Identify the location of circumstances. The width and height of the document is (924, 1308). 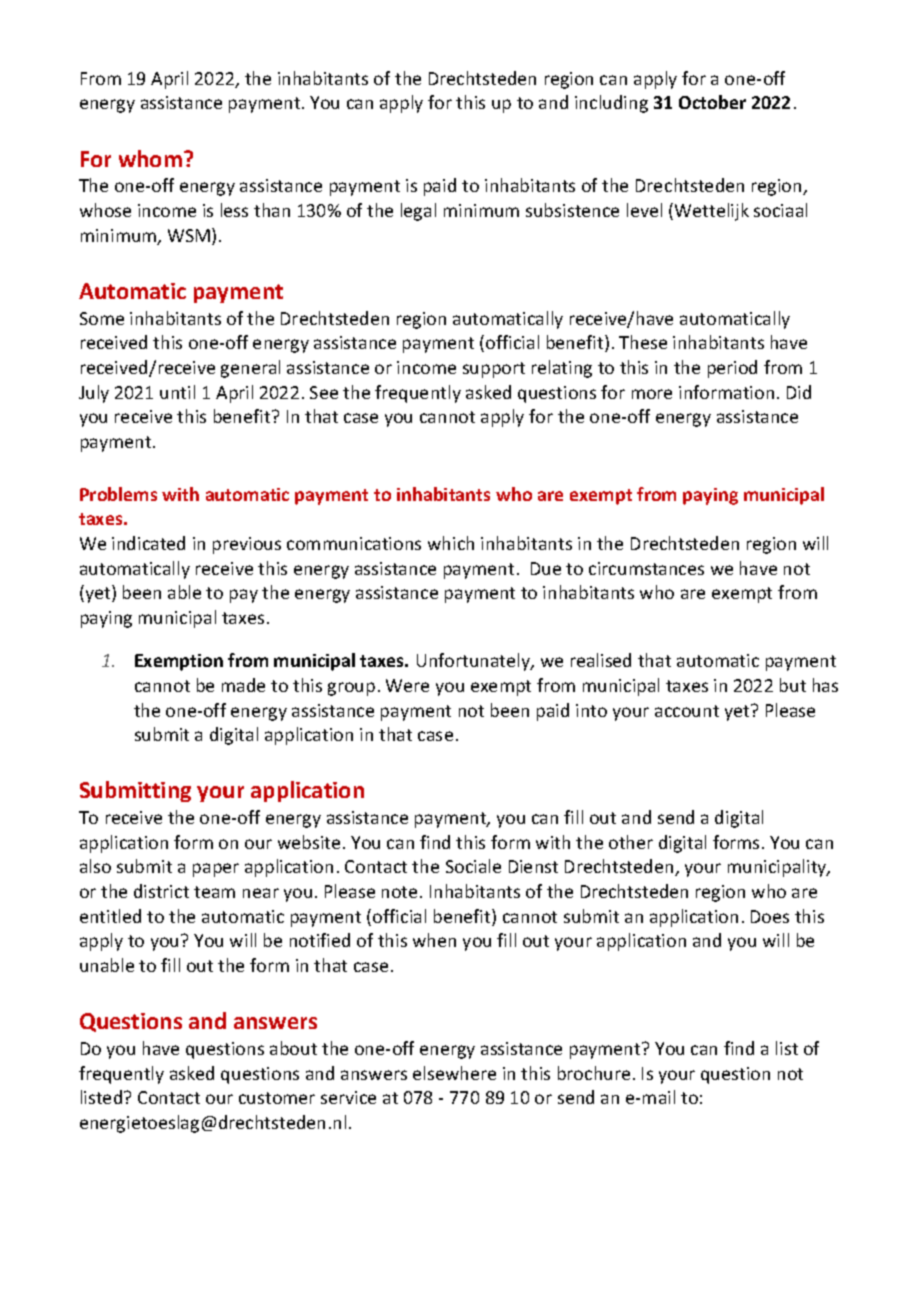
(646, 568).
